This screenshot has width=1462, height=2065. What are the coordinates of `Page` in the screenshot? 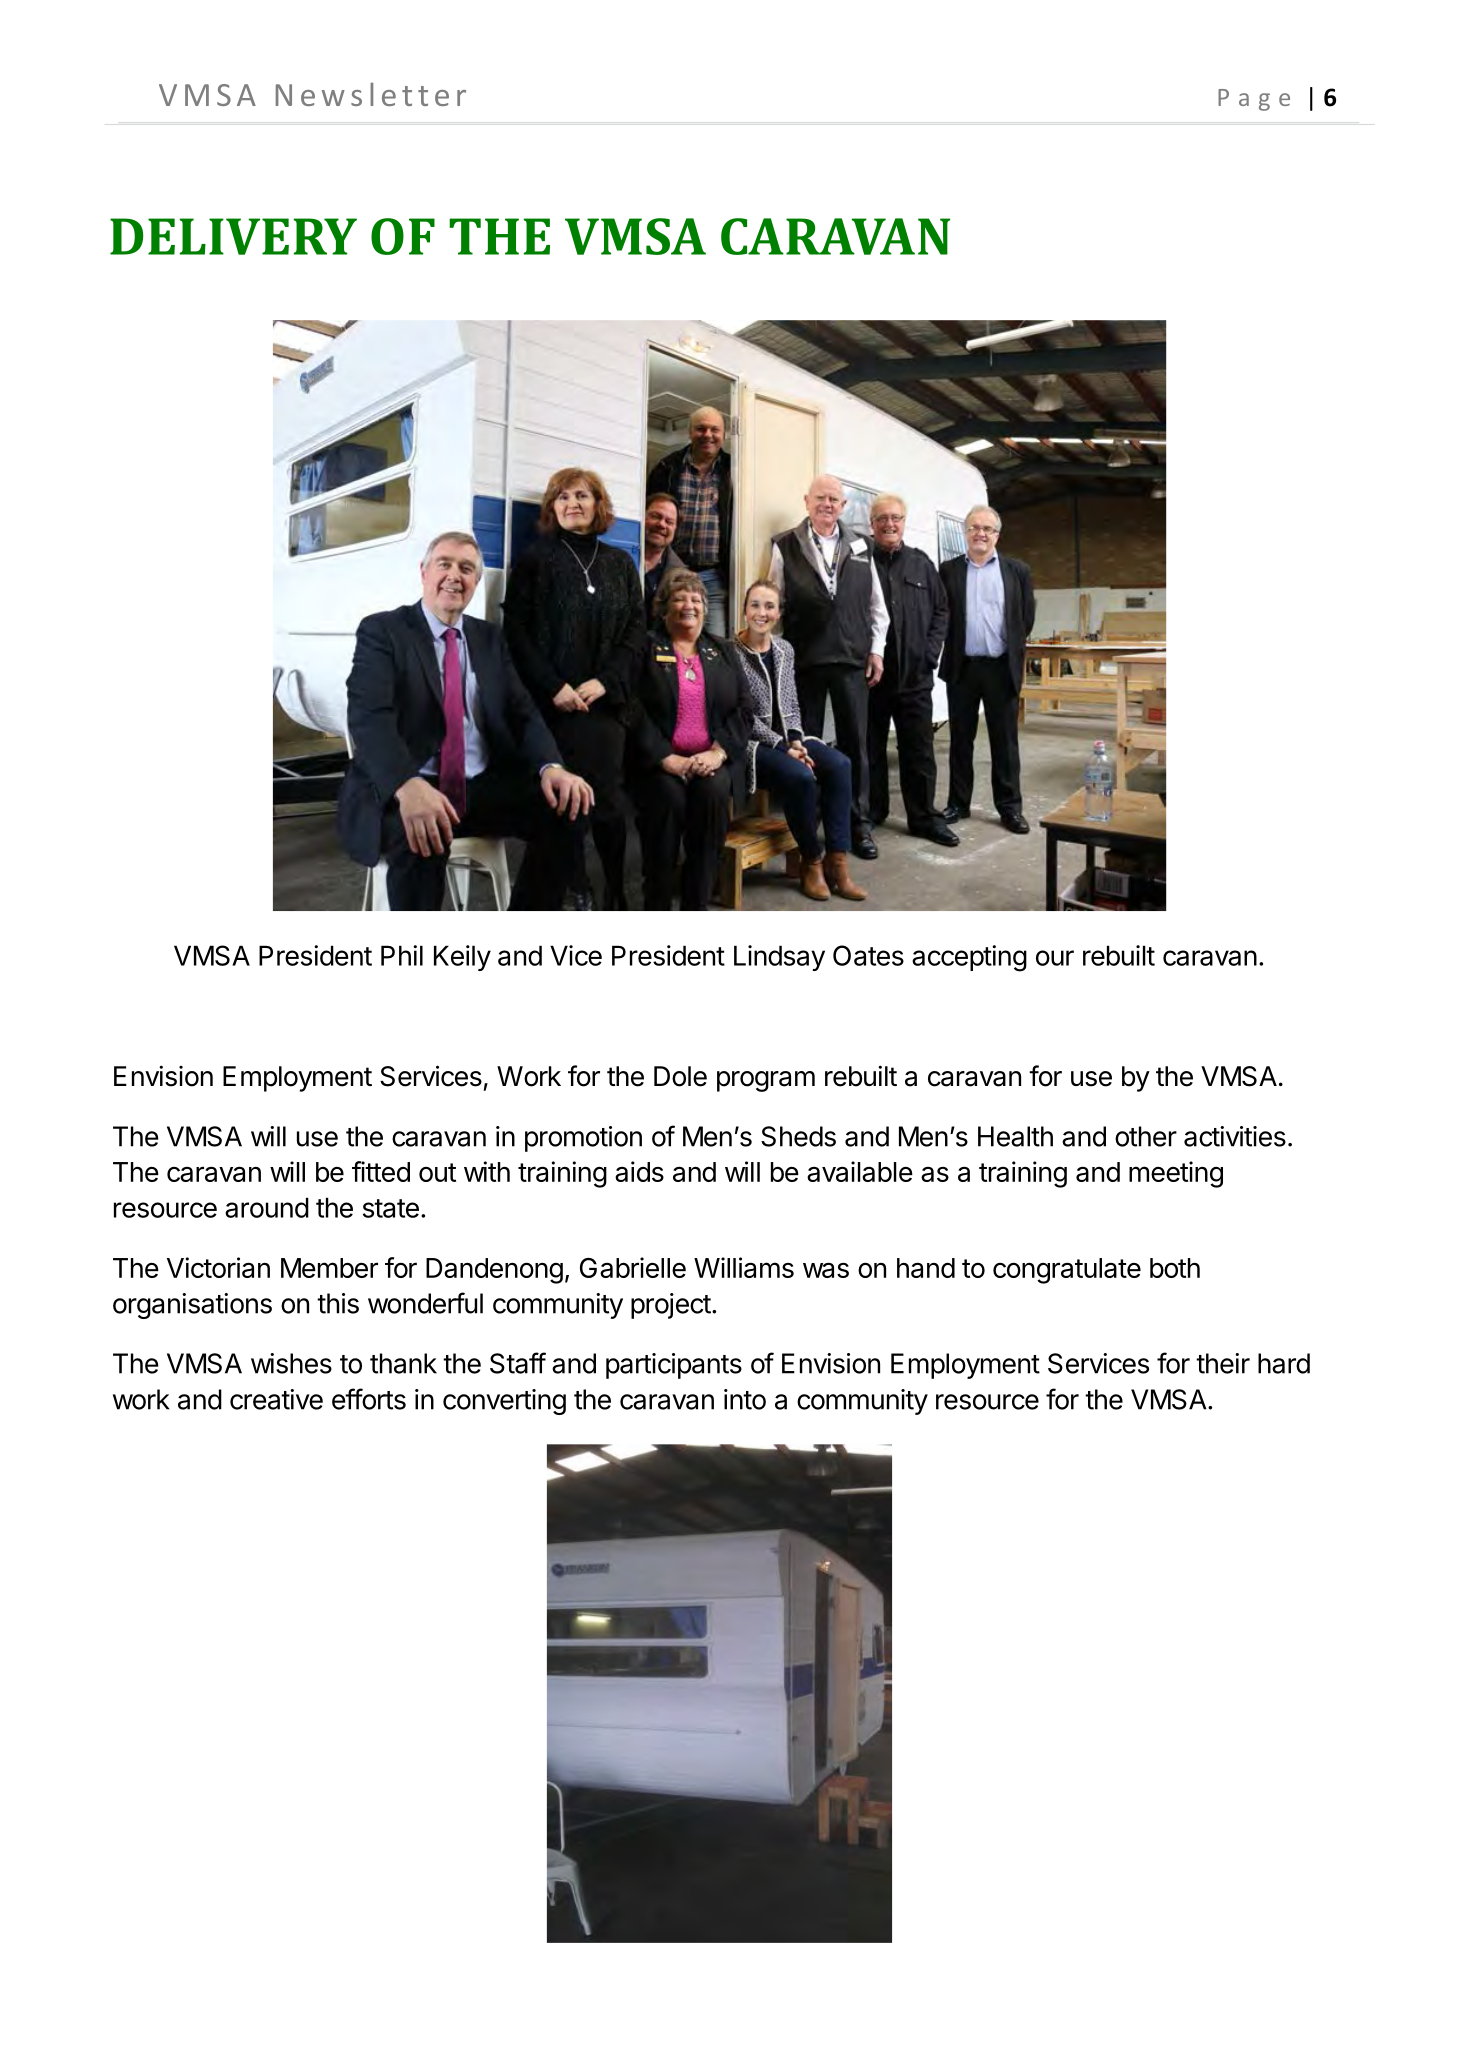 It's located at (1254, 100).
